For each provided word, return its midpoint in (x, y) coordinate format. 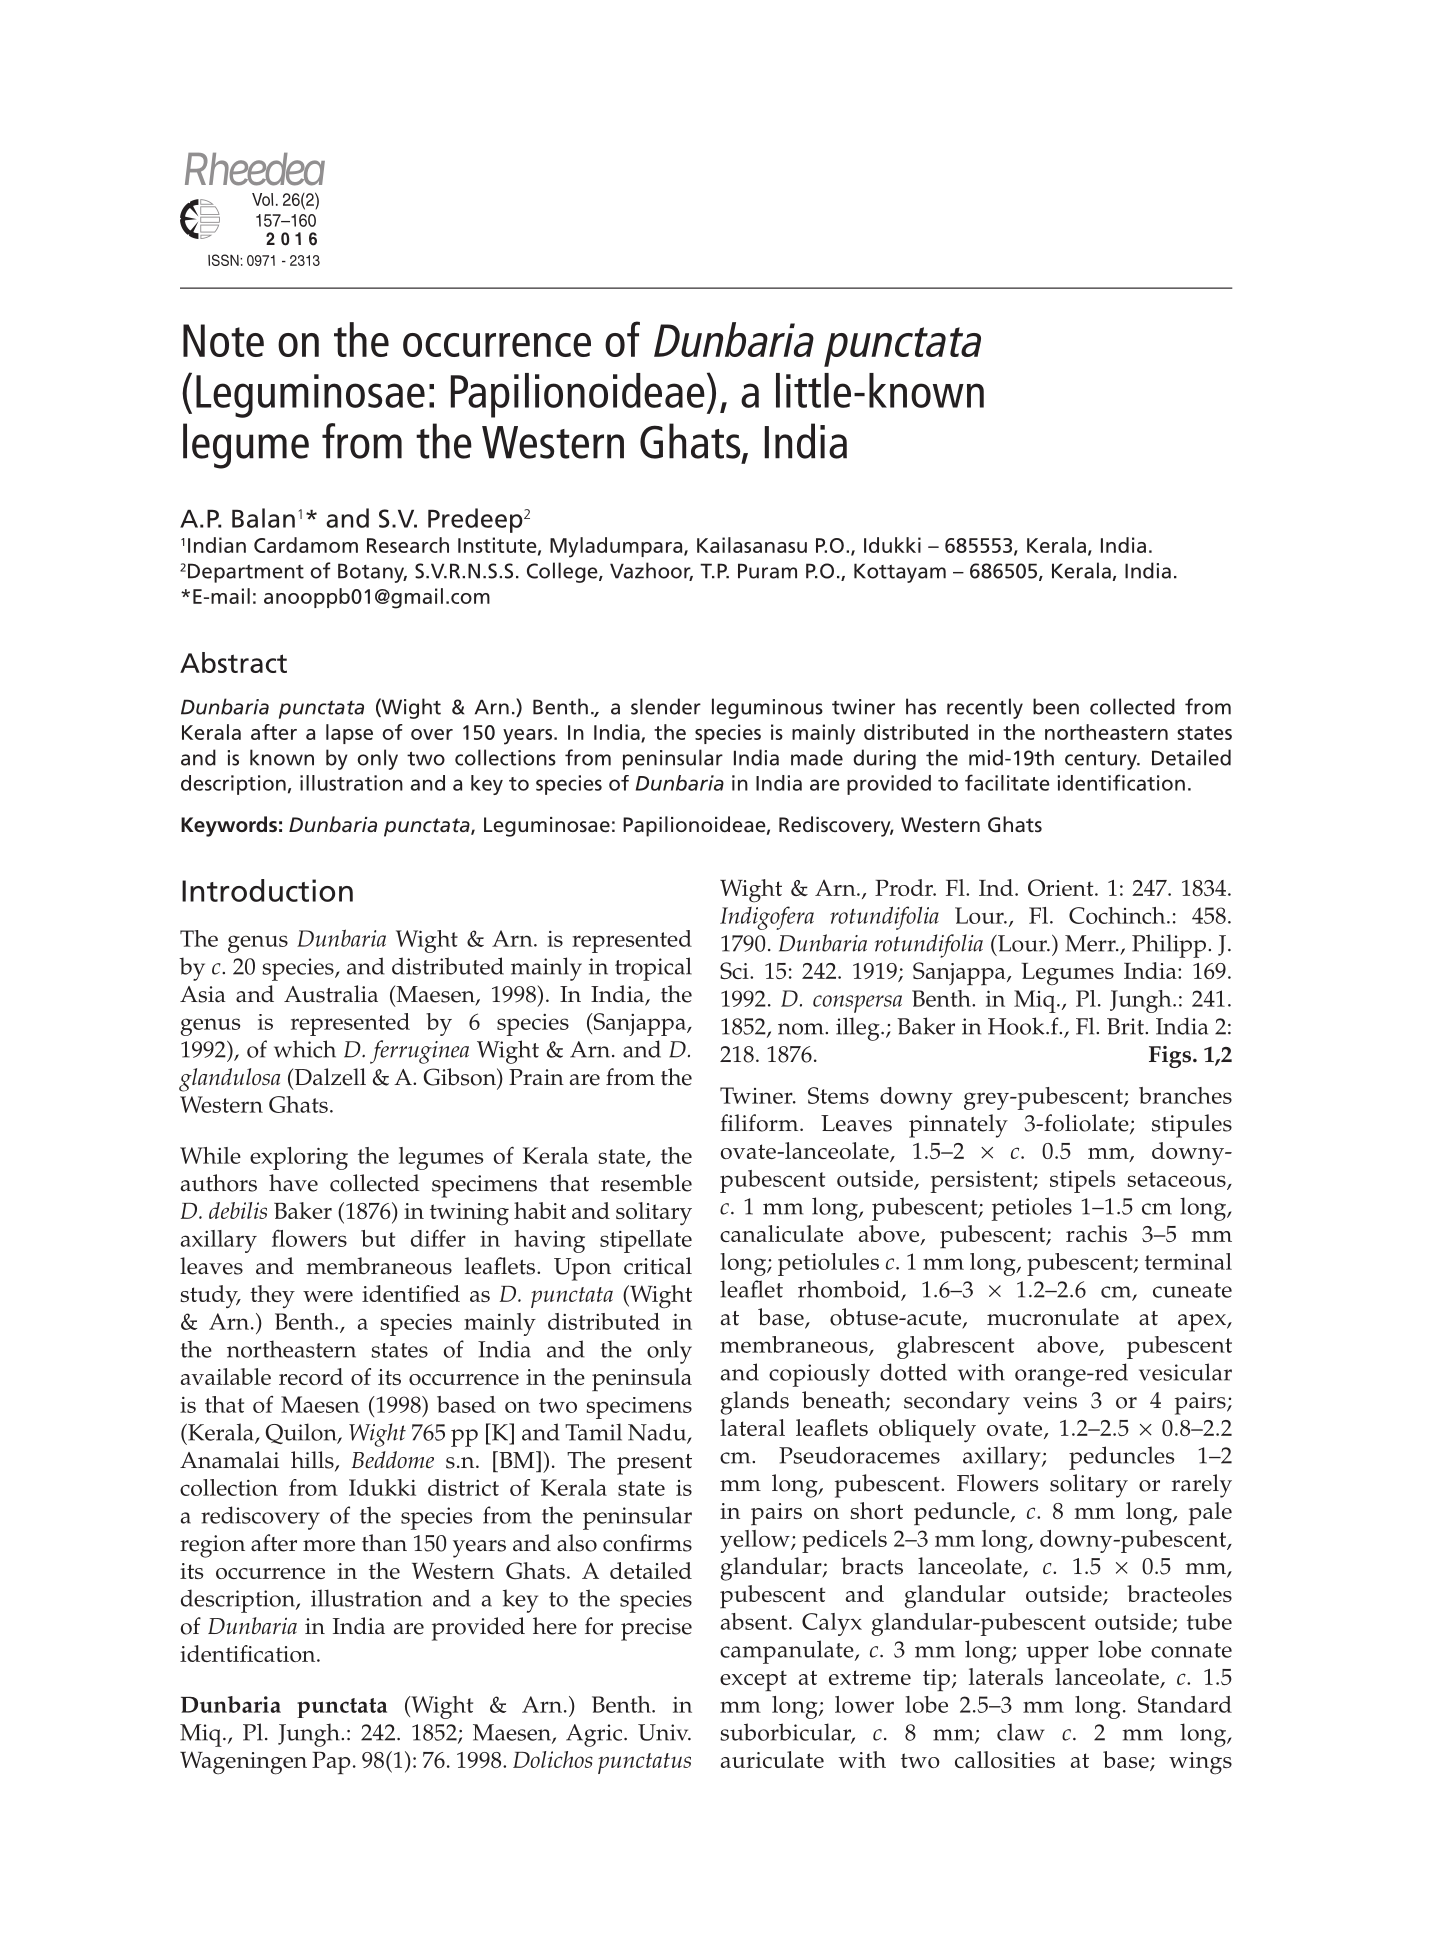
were (328, 1296)
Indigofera (767, 918)
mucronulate (1053, 1317)
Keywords (229, 826)
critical (658, 1266)
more (329, 1546)
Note (223, 340)
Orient (1062, 887)
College (563, 572)
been (1056, 706)
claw (1020, 1732)
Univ (664, 1732)
